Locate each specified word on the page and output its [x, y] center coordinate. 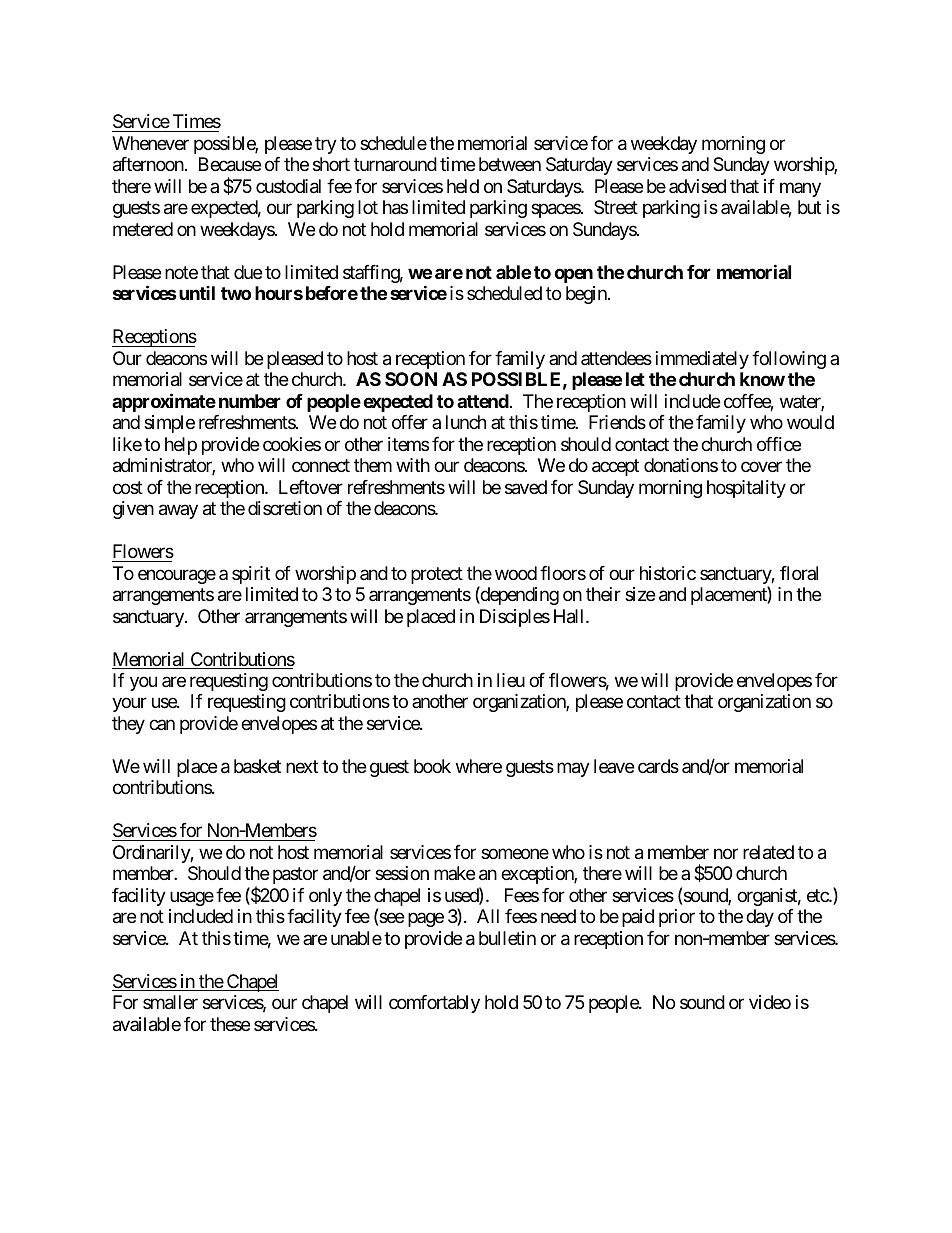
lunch [466, 422]
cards [658, 766]
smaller [170, 1002]
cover [761, 467]
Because [230, 164]
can [162, 724]
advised [697, 186]
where [479, 766]
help [181, 446]
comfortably [434, 1004]
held [463, 186]
